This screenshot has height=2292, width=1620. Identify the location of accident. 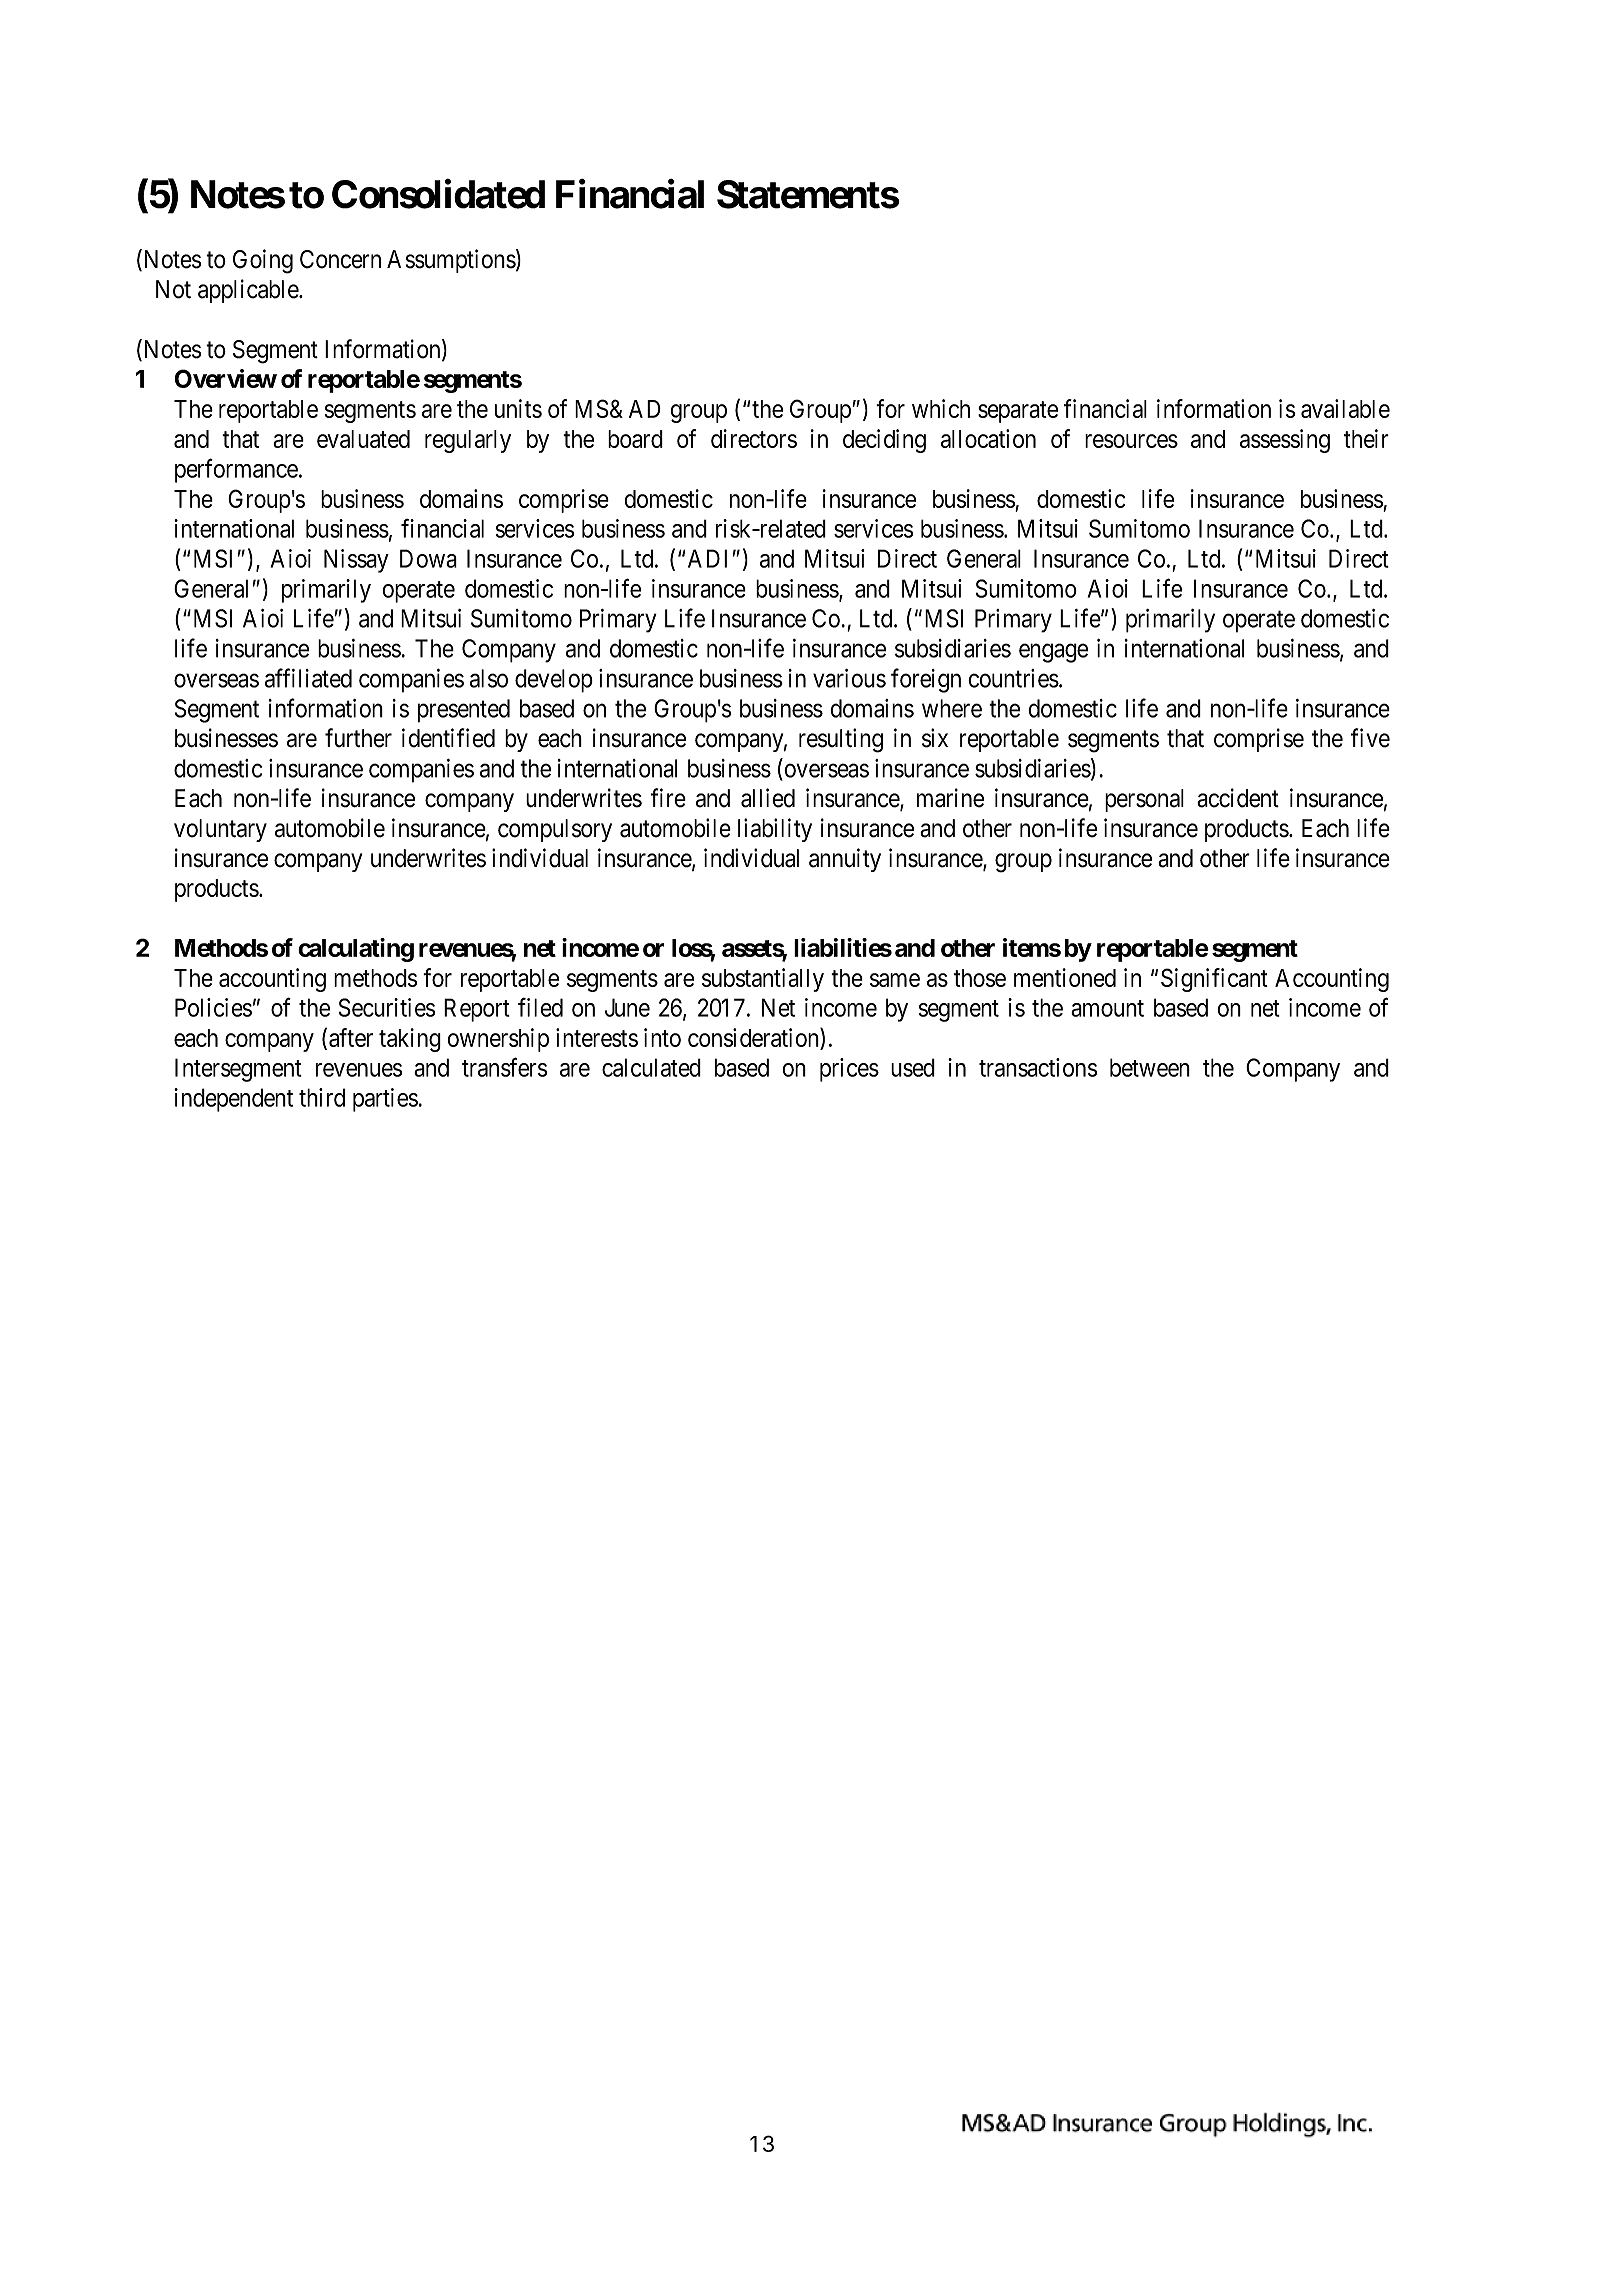
(1238, 798).
